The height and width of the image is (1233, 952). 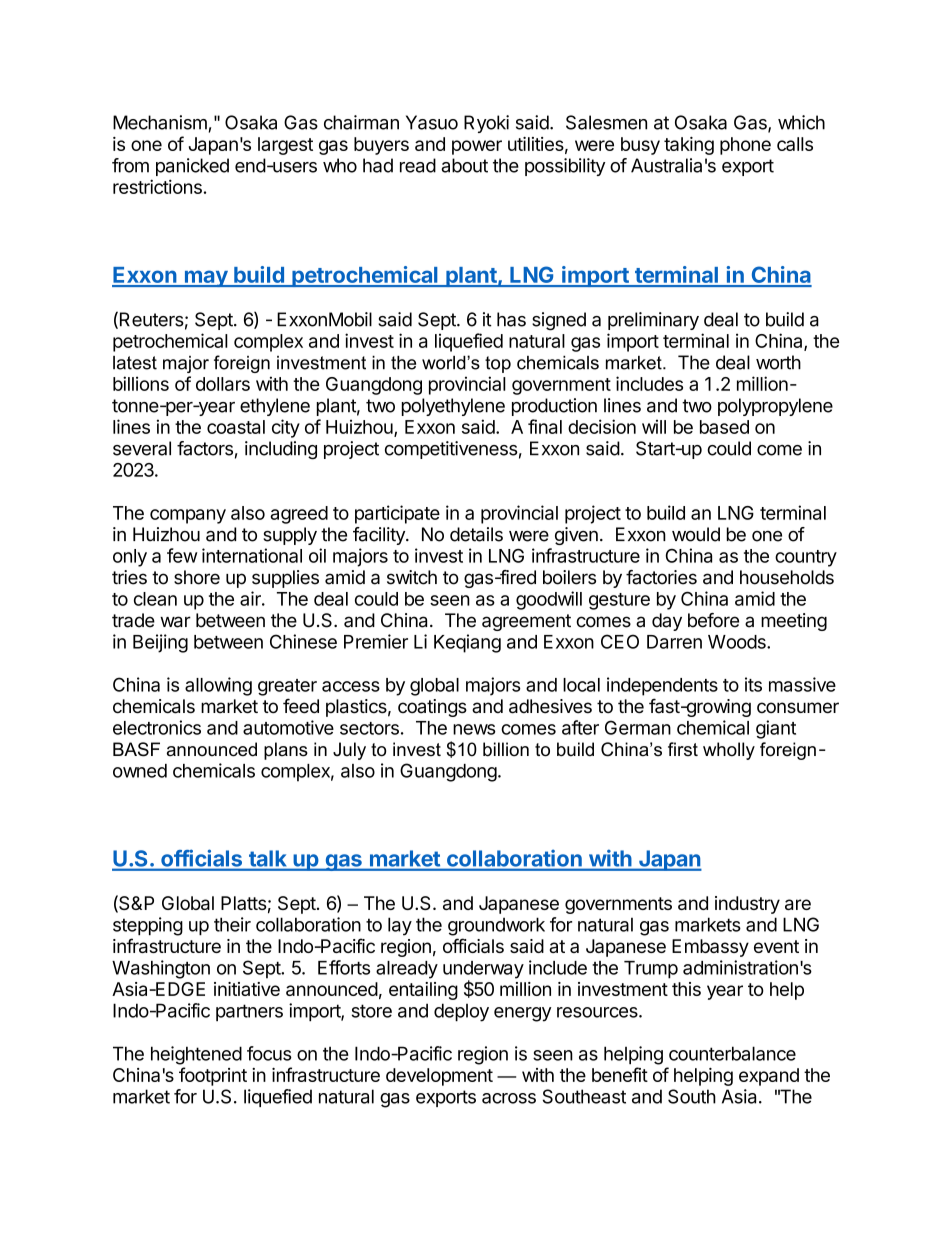 What do you see at coordinates (474, 729) in the image?
I see `news` at bounding box center [474, 729].
